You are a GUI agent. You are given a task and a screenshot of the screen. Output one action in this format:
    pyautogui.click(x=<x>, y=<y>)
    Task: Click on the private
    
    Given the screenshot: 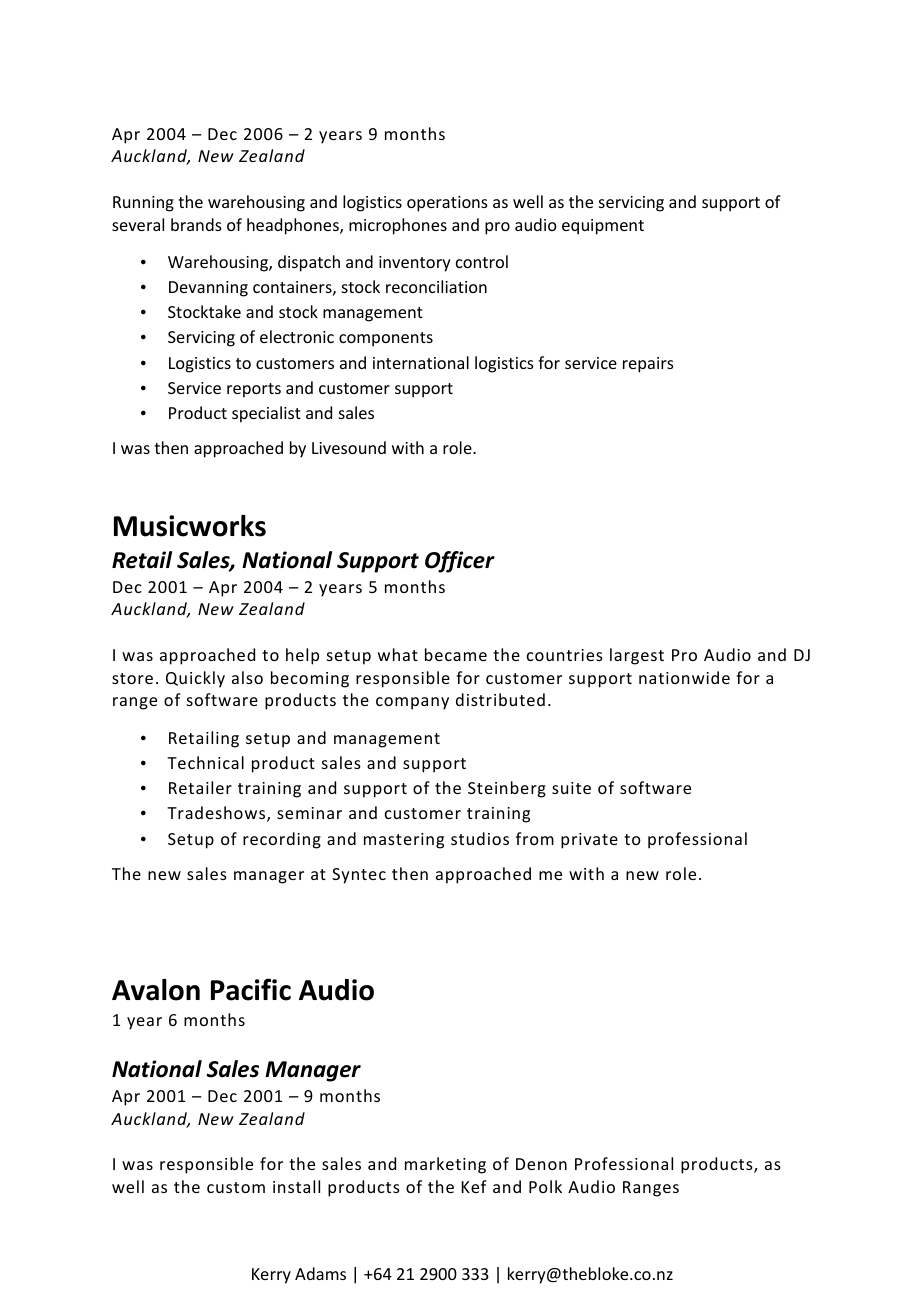 What is the action you would take?
    pyautogui.click(x=589, y=841)
